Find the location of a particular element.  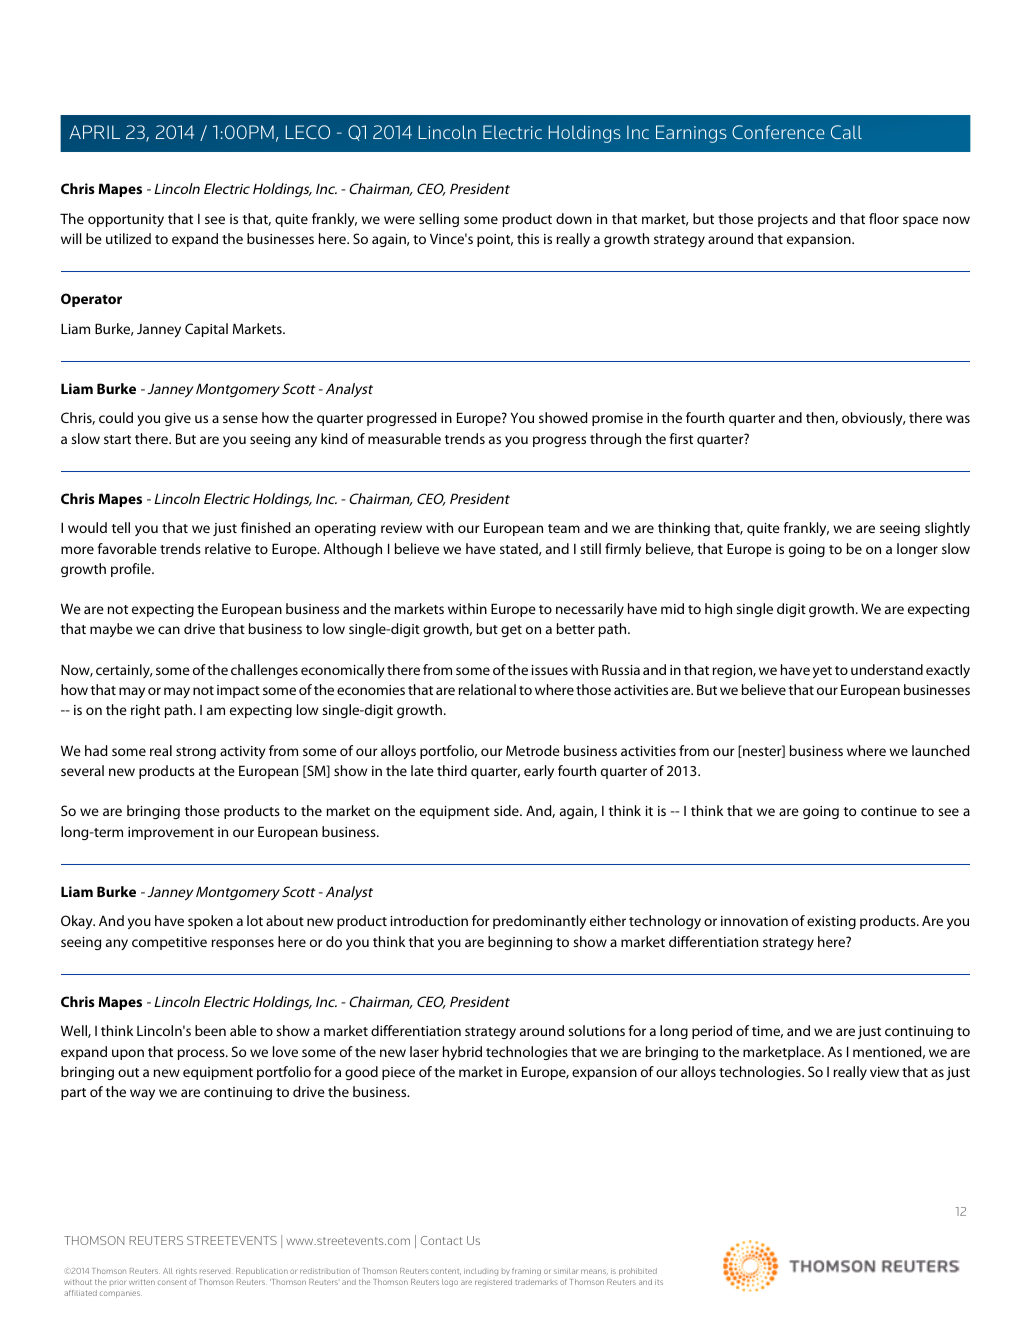

slightly is located at coordinates (947, 529).
